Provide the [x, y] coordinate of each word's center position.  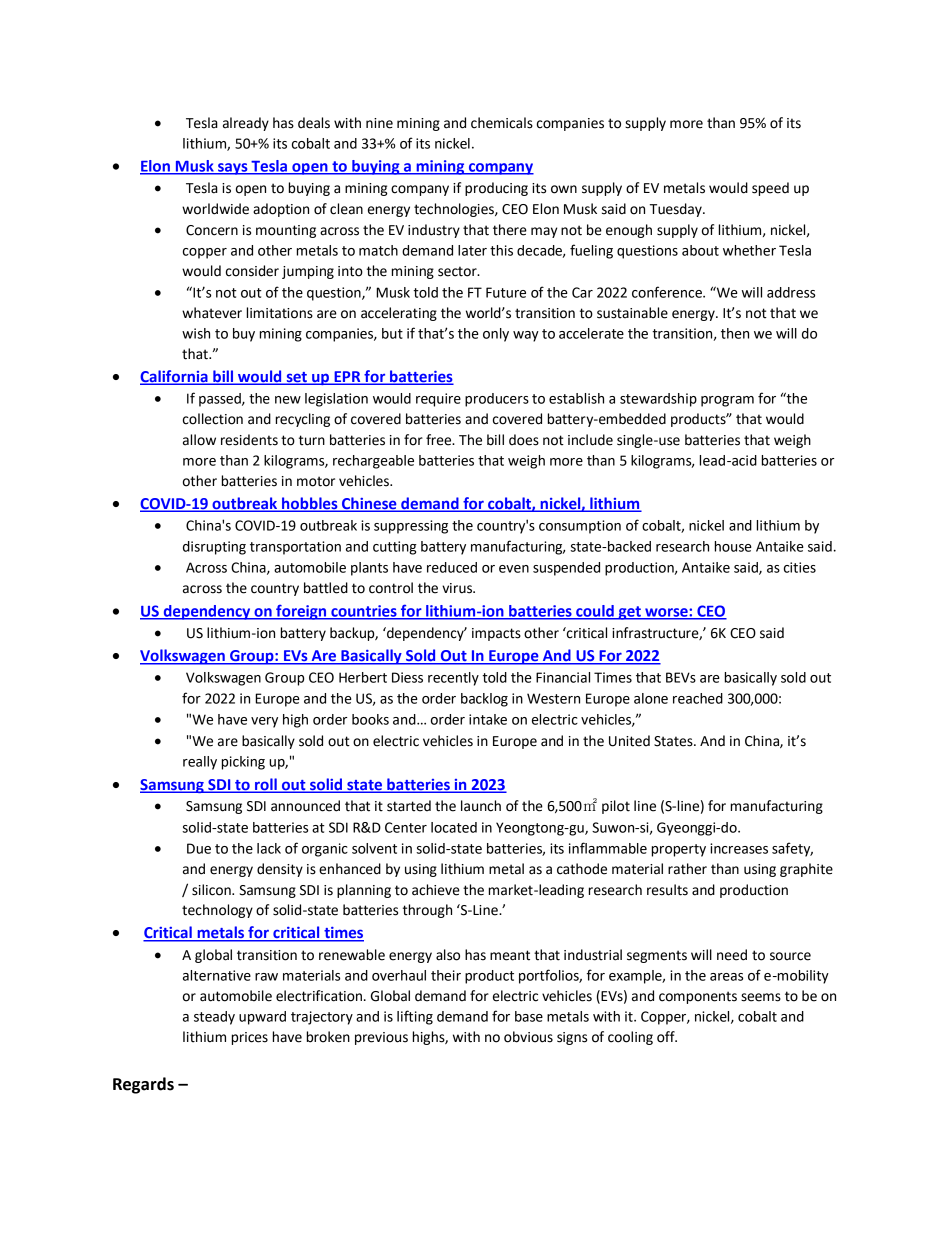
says [233, 169]
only [496, 335]
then [735, 333]
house [733, 546]
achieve [436, 890]
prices [250, 1038]
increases [739, 848]
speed [770, 189]
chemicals [502, 123]
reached [698, 698]
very [264, 722]
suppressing [411, 527]
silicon [212, 890]
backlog [484, 700]
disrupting [214, 548]
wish [196, 333]
